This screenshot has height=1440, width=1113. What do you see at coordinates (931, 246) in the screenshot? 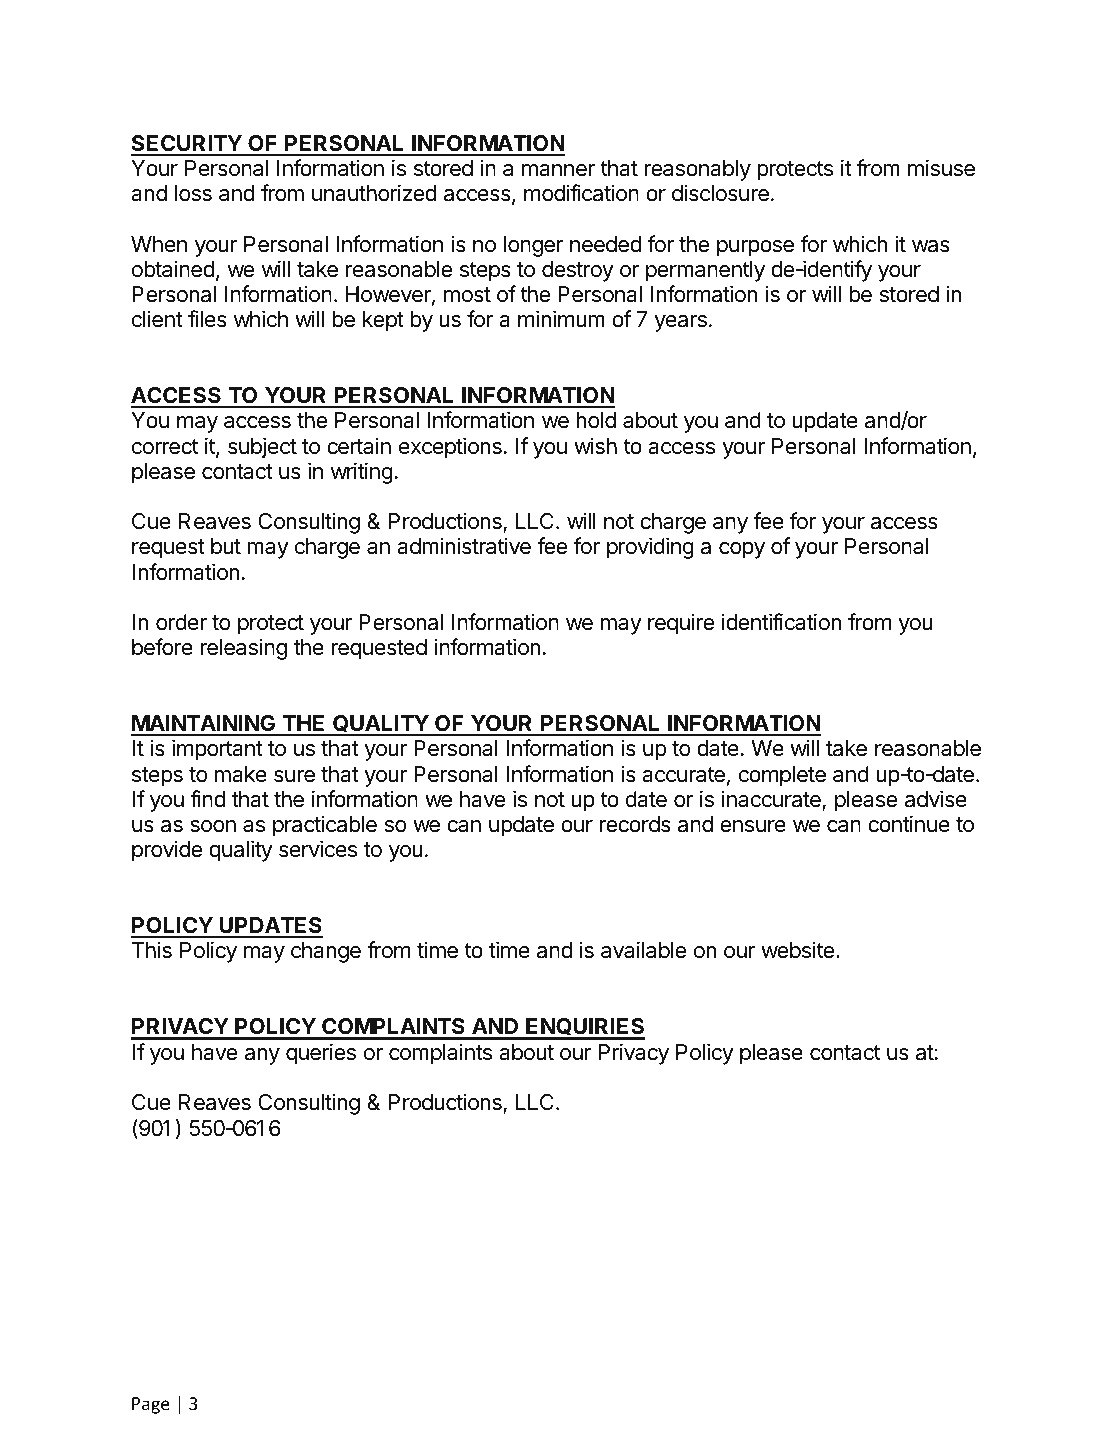
I see `was` at bounding box center [931, 246].
